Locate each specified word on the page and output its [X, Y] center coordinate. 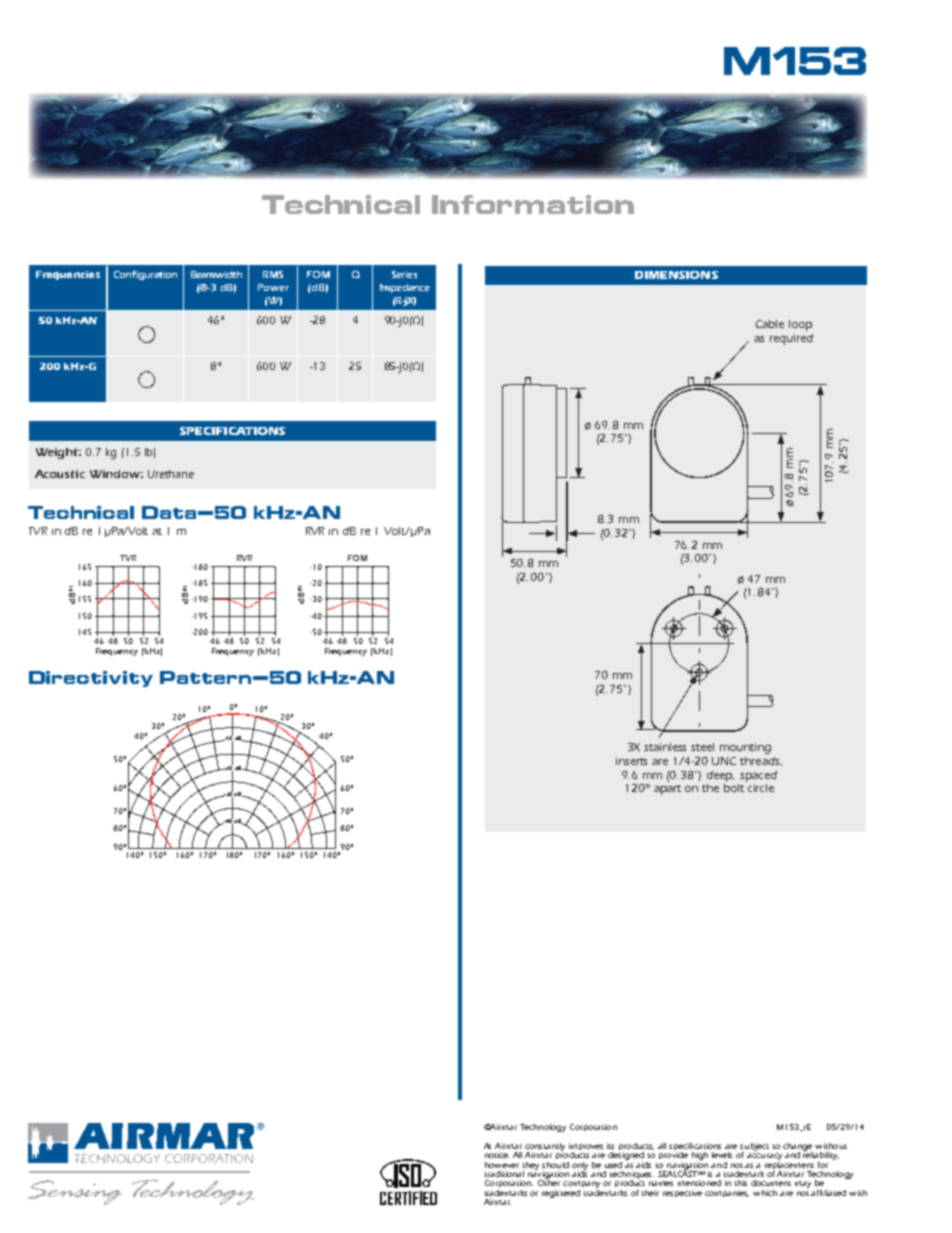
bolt [734, 788]
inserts [631, 761]
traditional [504, 1174]
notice [497, 1155]
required [791, 339]
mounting [745, 748]
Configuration [145, 275]
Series [404, 274]
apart [667, 790]
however [502, 1165]
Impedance [405, 288]
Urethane [171, 474]
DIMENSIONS [676, 275]
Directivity [91, 679]
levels [722, 1155]
